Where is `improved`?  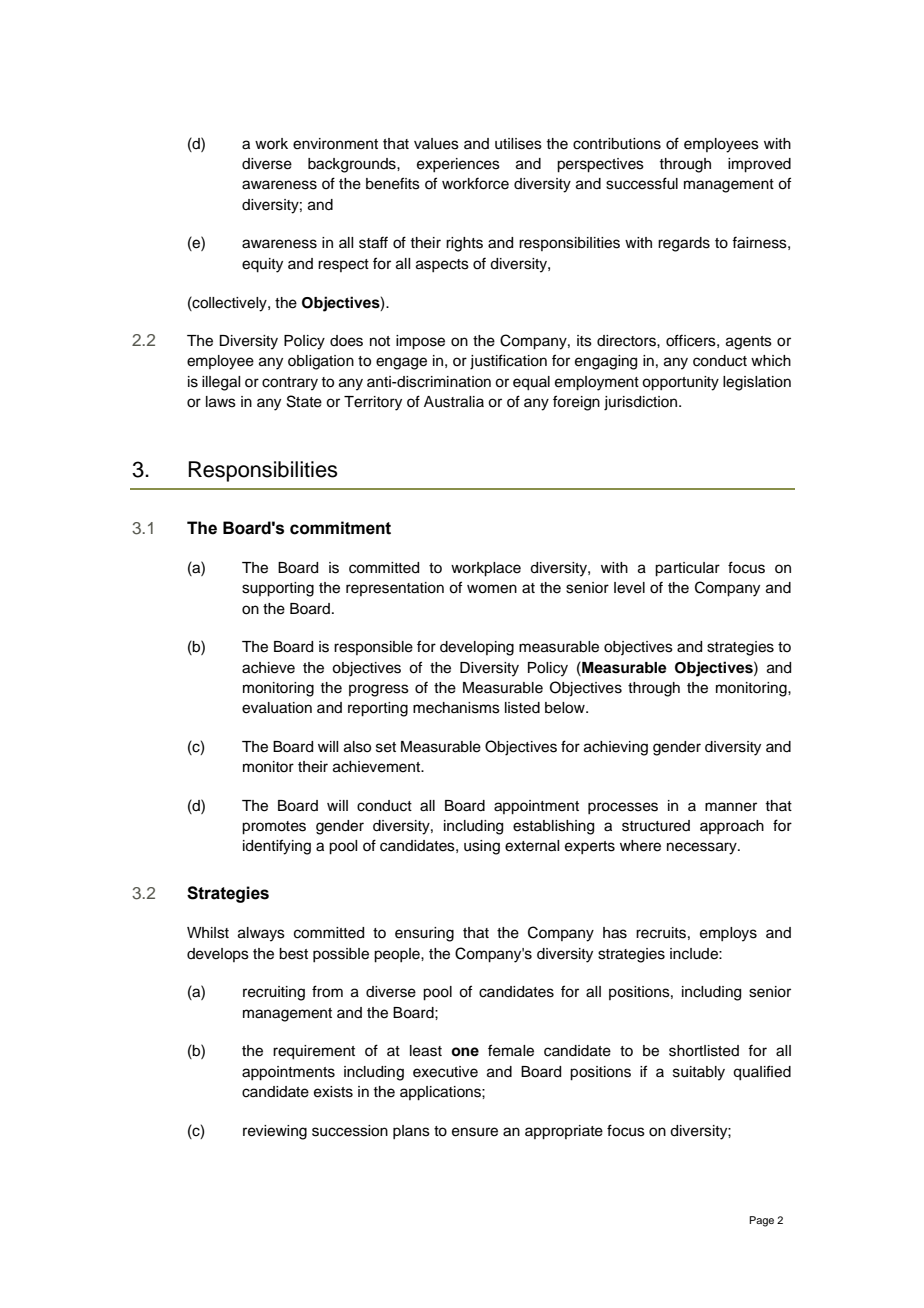
improved is located at coordinates (759, 165).
